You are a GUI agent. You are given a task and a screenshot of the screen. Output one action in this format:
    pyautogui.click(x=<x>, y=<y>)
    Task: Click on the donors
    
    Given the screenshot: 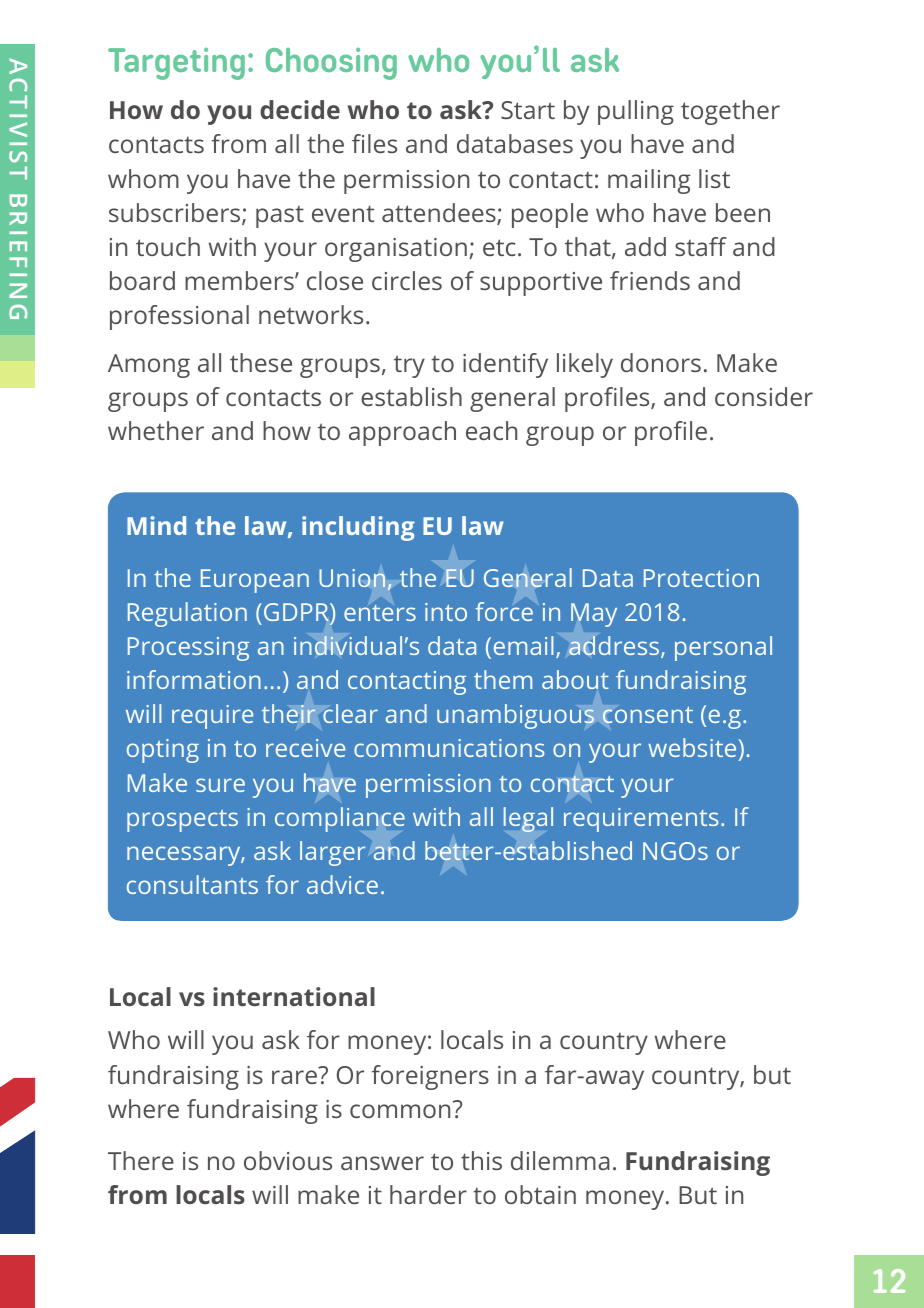 What is the action you would take?
    pyautogui.click(x=661, y=362)
